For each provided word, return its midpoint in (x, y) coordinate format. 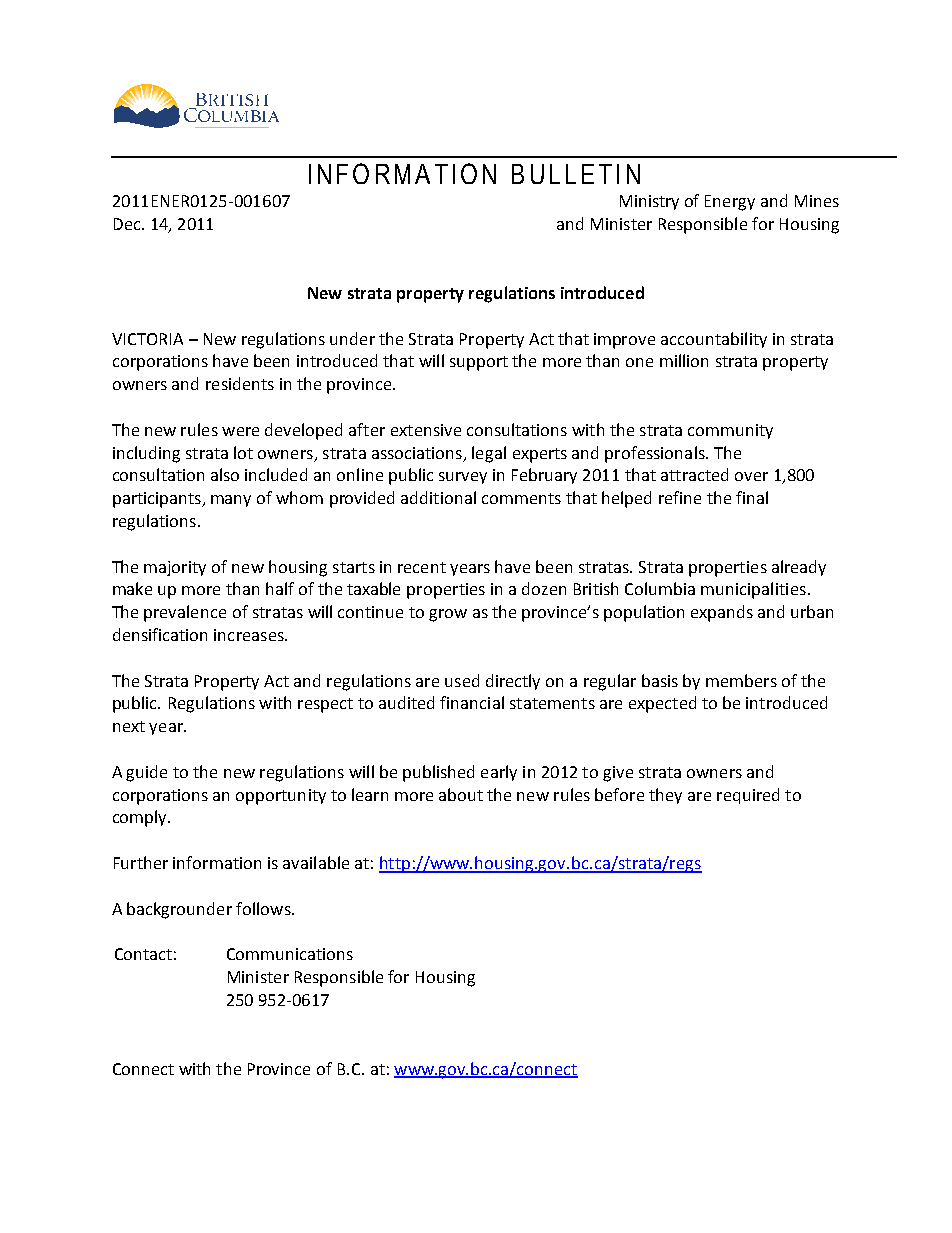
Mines (817, 201)
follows (264, 908)
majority (175, 568)
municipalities (753, 590)
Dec (128, 224)
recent (422, 567)
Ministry (649, 202)
